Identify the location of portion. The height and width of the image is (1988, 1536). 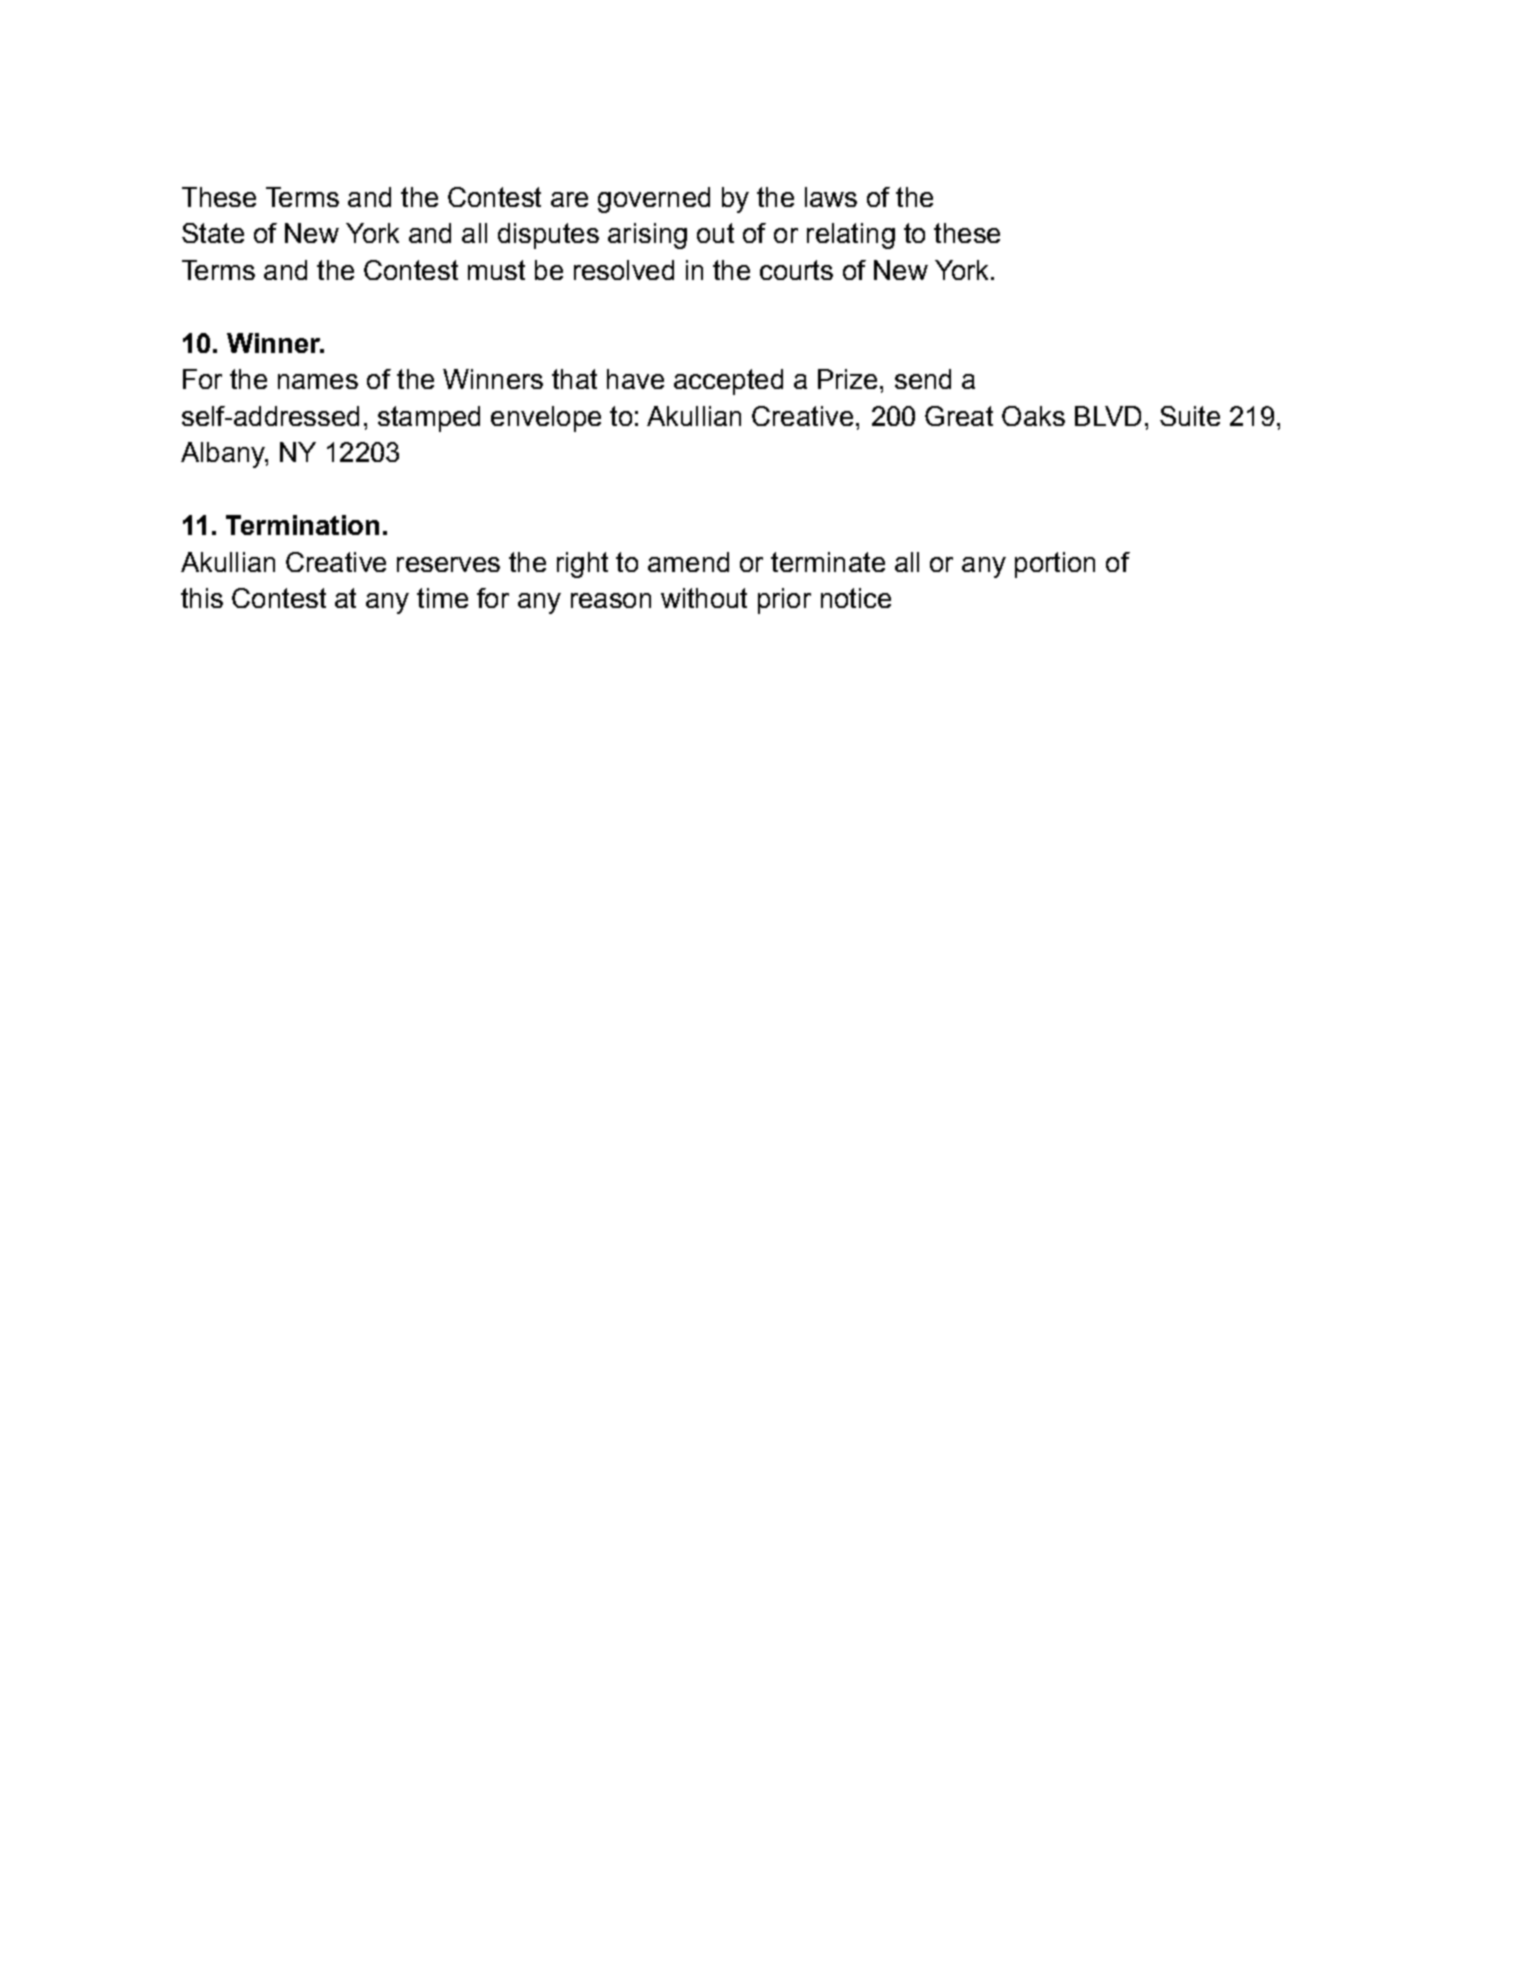
(1055, 565).
